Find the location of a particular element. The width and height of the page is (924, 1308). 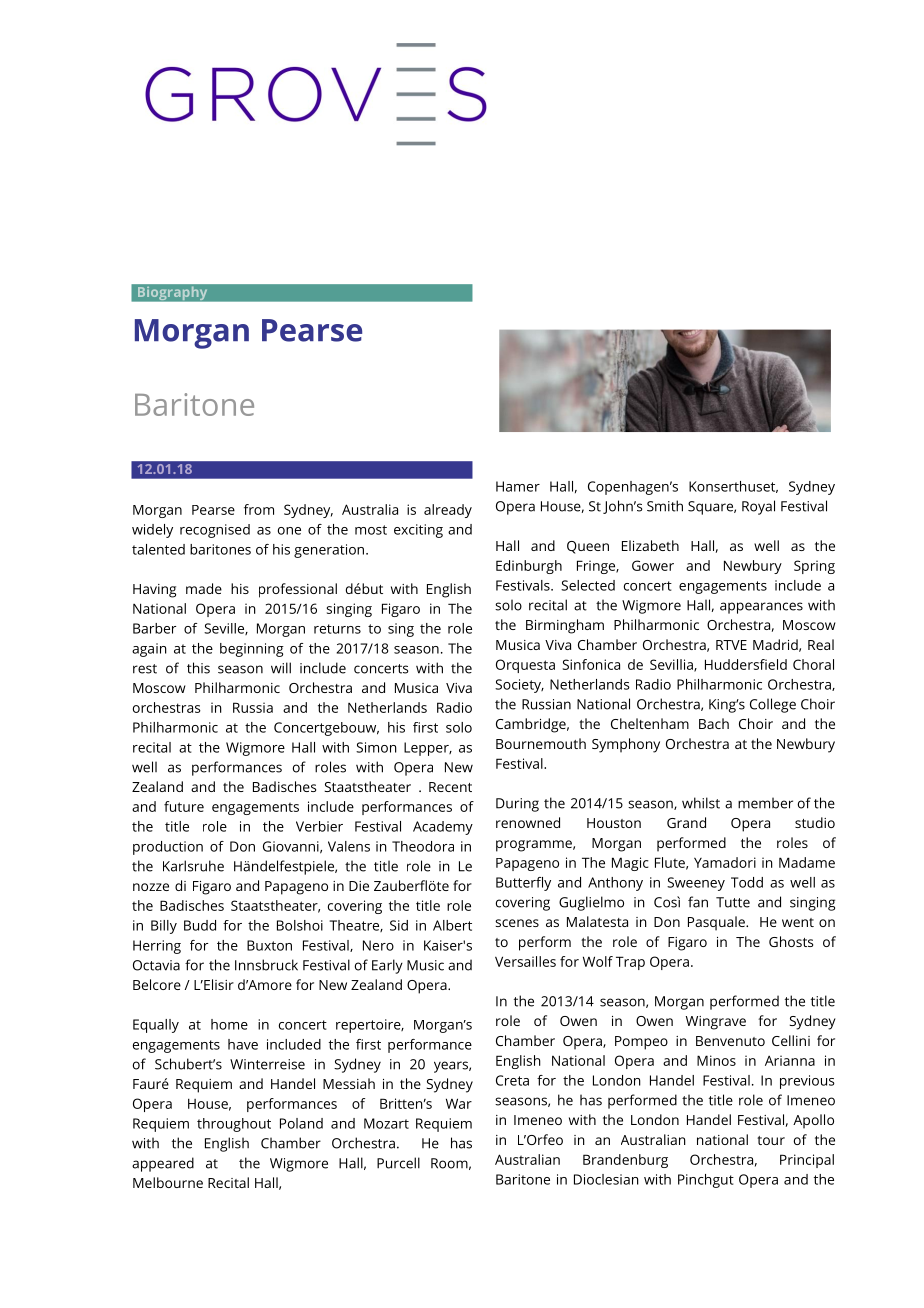

Society is located at coordinates (519, 686).
